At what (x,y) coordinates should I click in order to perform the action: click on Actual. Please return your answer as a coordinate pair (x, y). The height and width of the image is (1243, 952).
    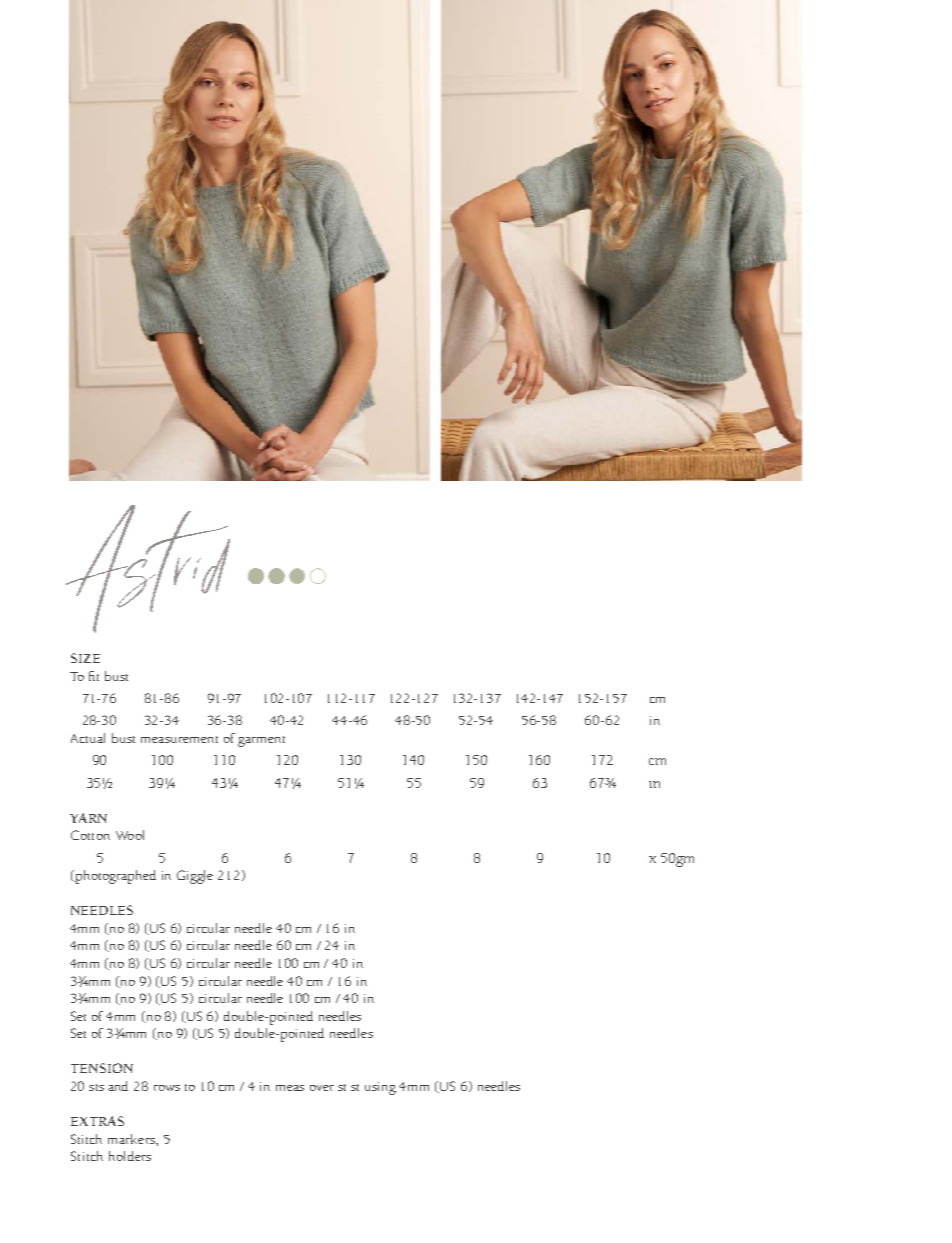
    Looking at the image, I should click on (88, 738).
